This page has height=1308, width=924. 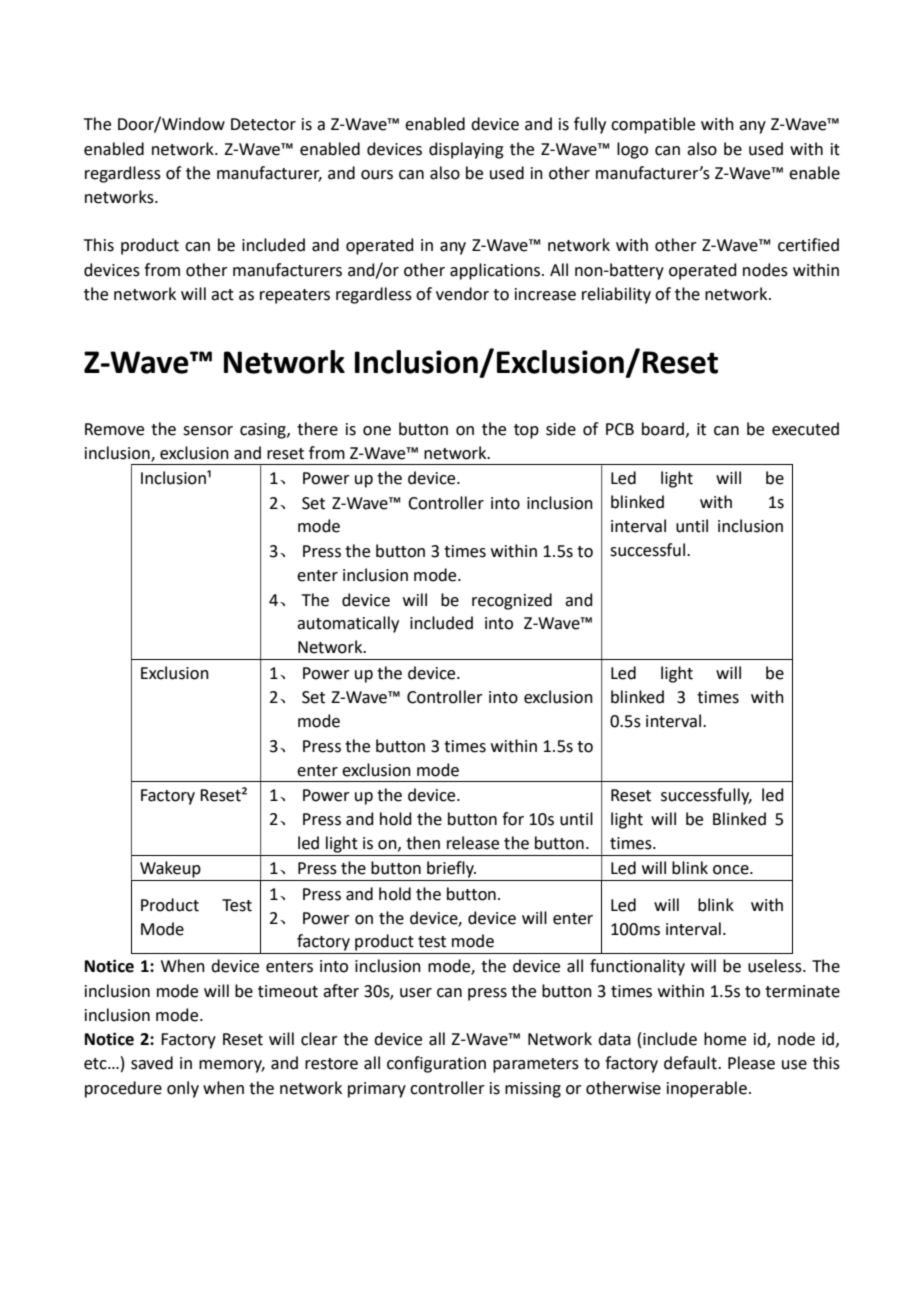 I want to click on Detector, so click(x=263, y=124).
